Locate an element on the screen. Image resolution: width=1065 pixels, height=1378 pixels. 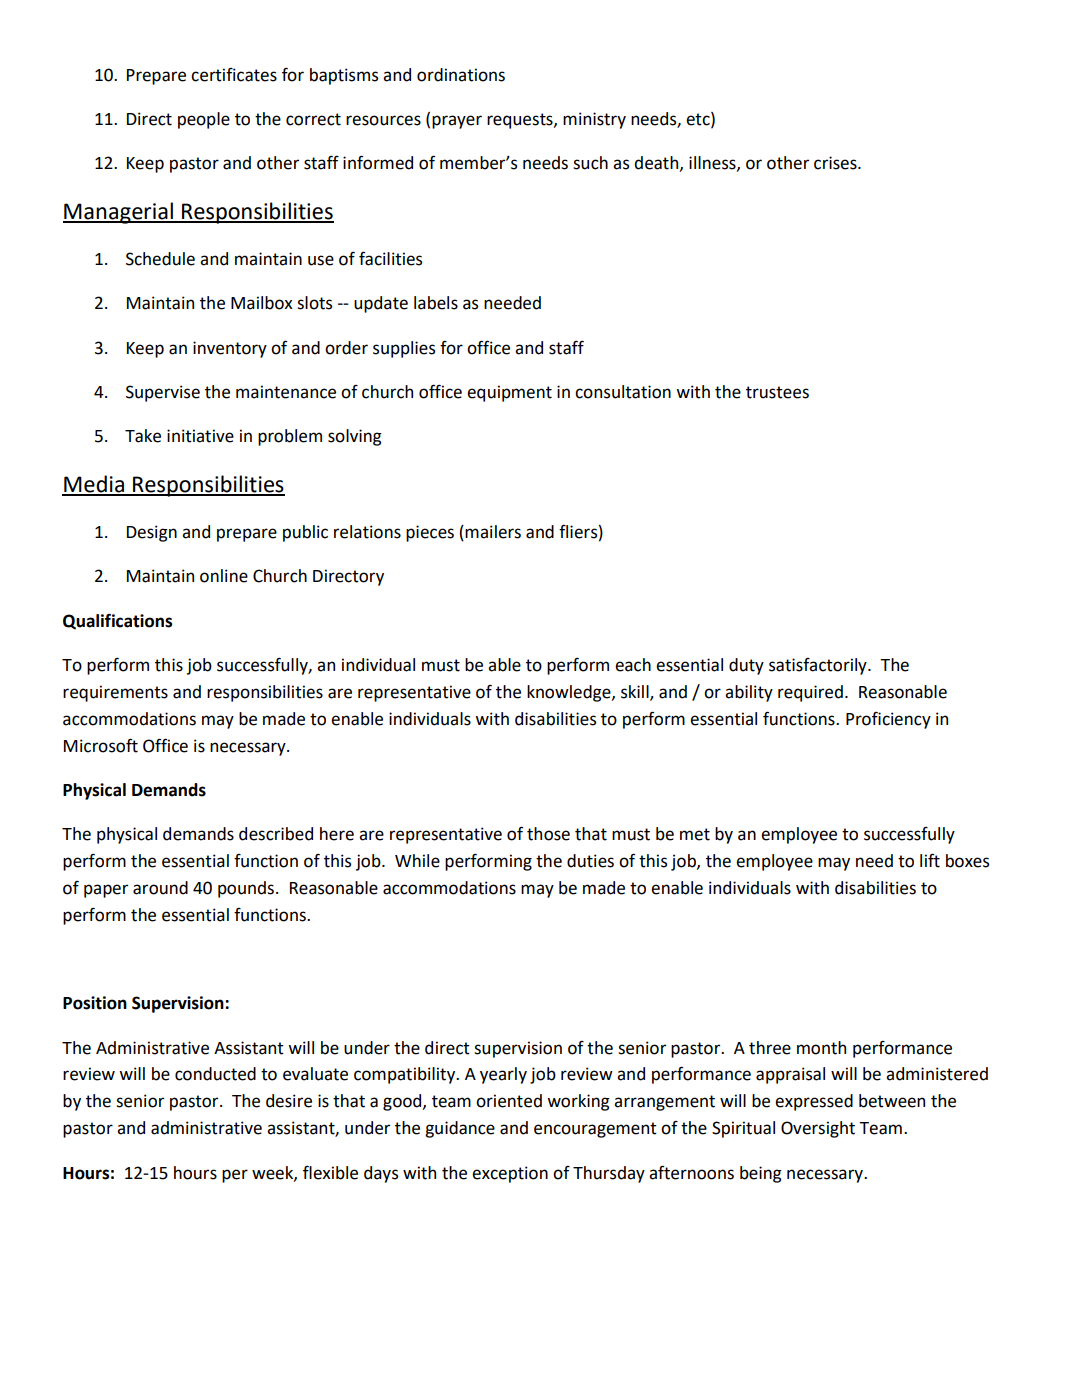
requests is located at coordinates (521, 121).
